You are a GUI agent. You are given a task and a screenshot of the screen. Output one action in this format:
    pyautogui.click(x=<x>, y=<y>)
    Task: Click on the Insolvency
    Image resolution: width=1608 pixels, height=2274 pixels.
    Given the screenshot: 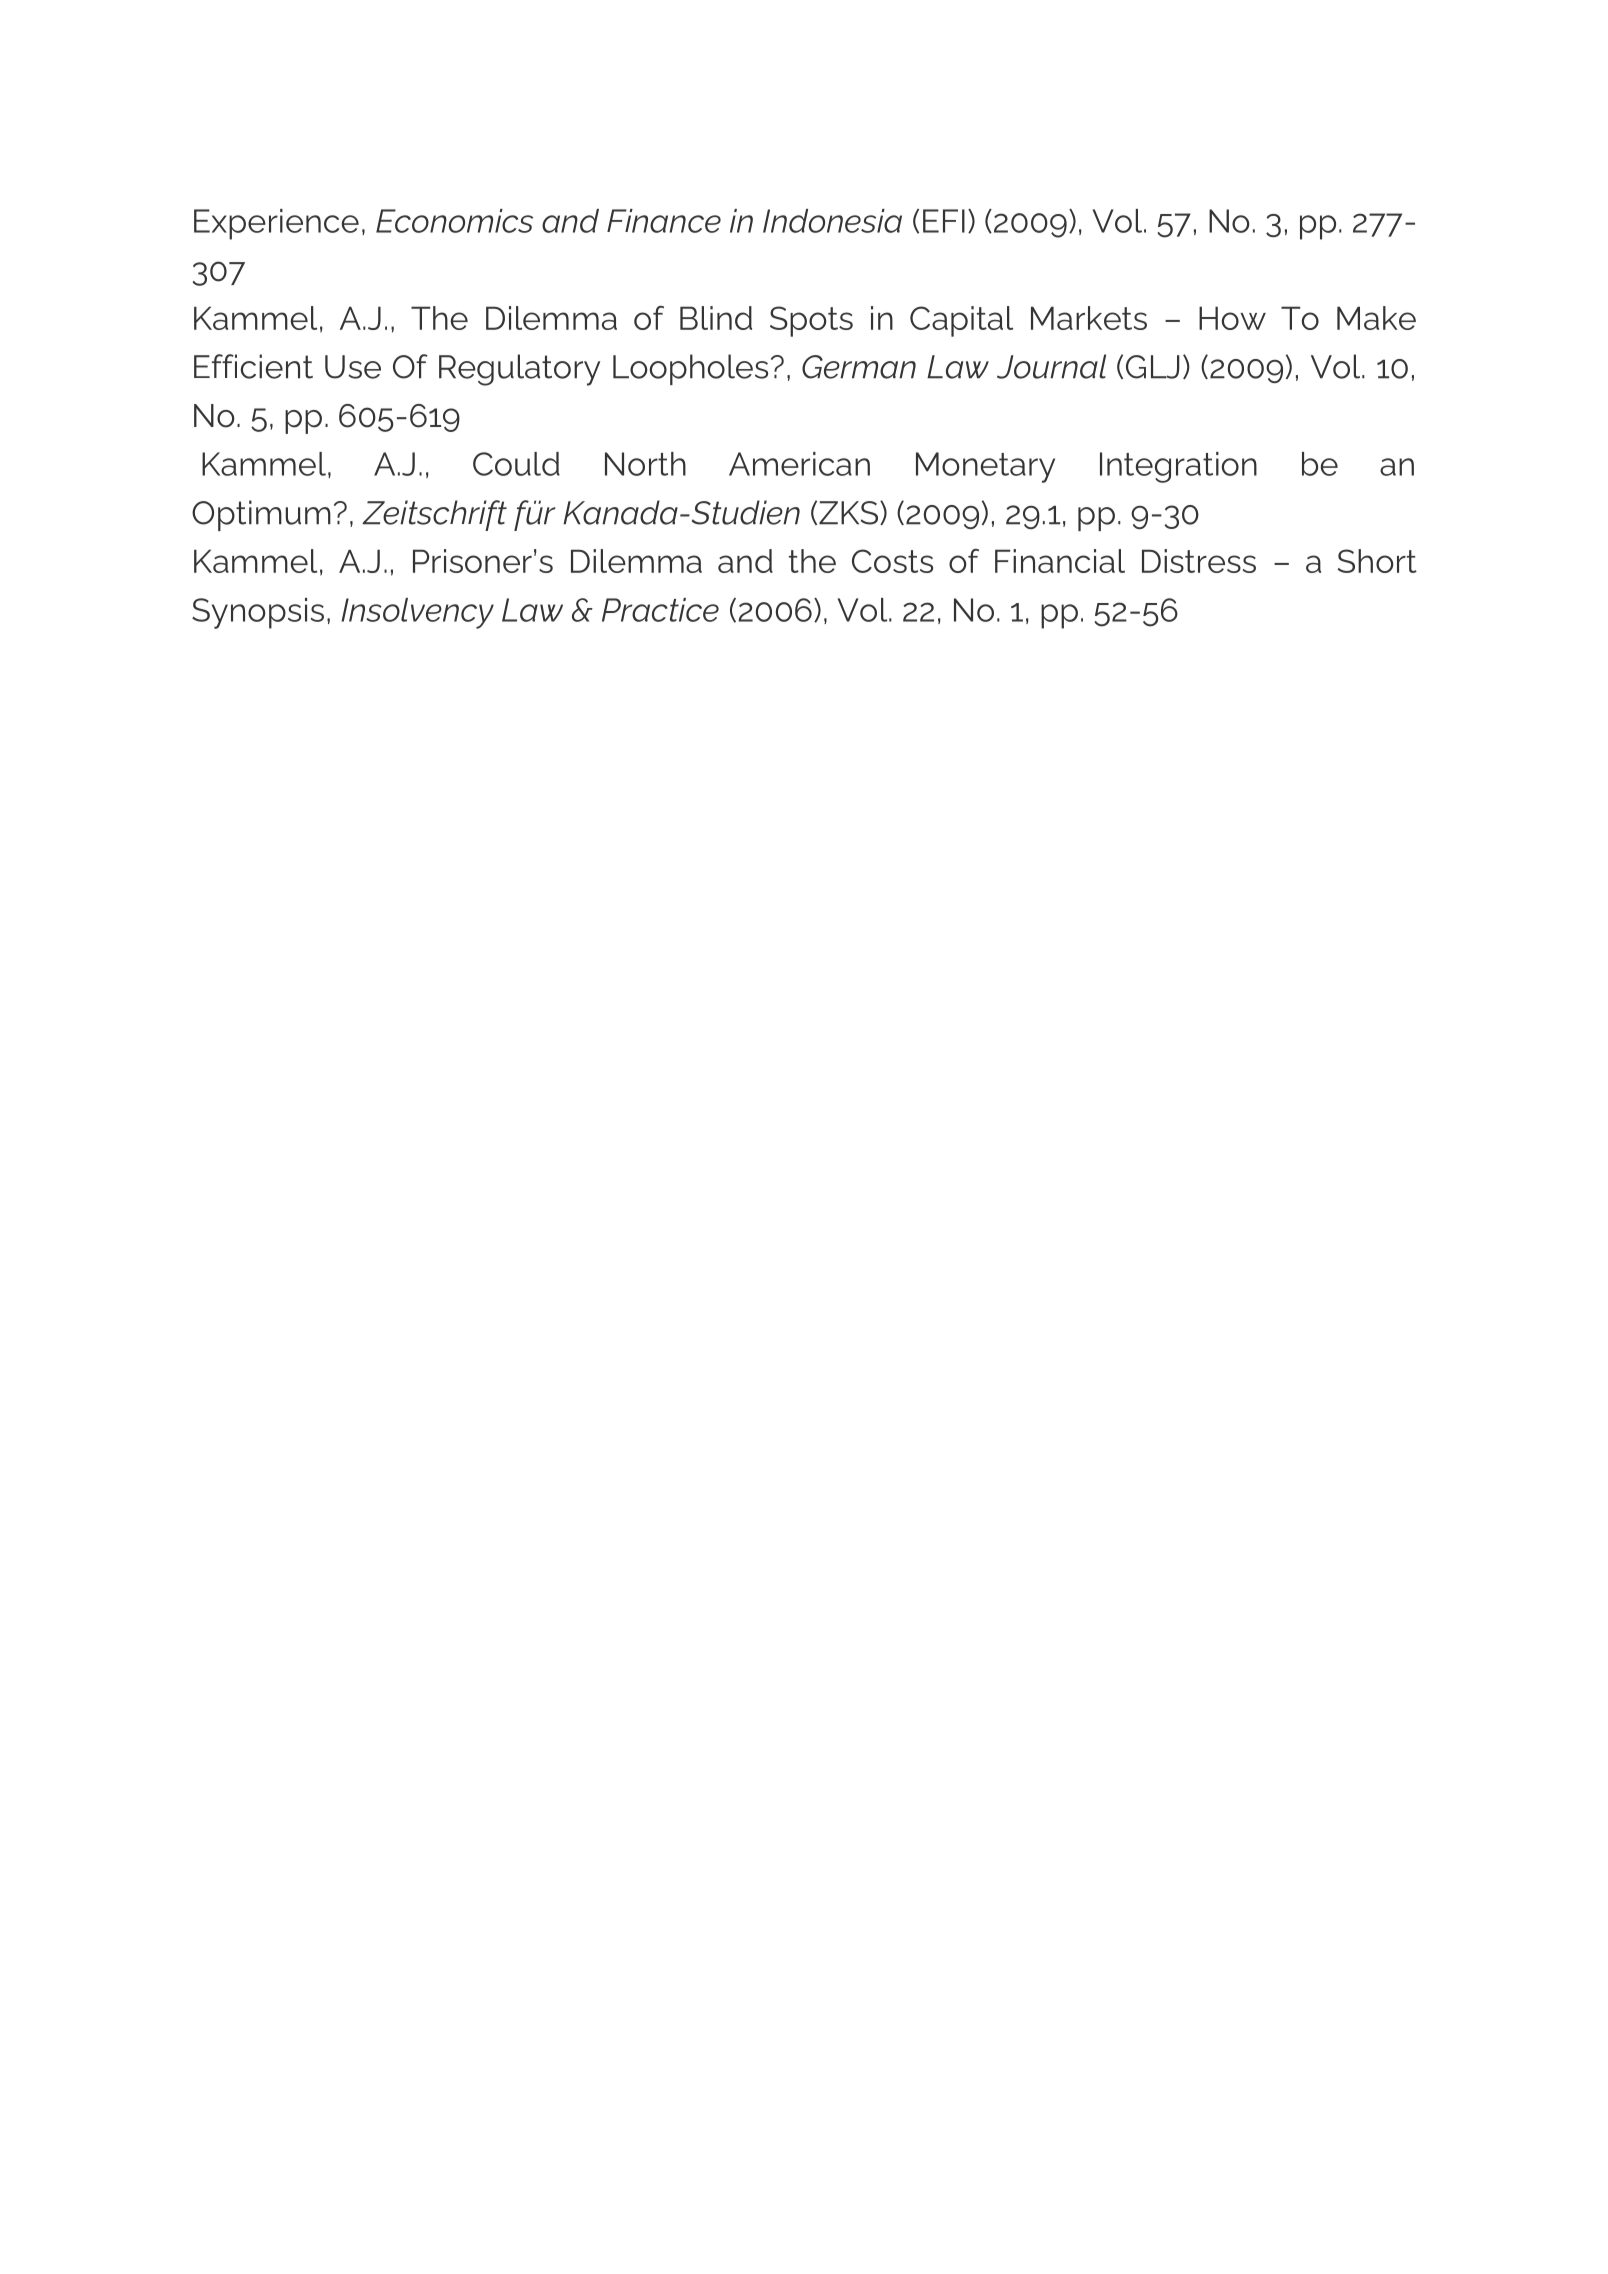 What is the action you would take?
    pyautogui.click(x=417, y=613)
